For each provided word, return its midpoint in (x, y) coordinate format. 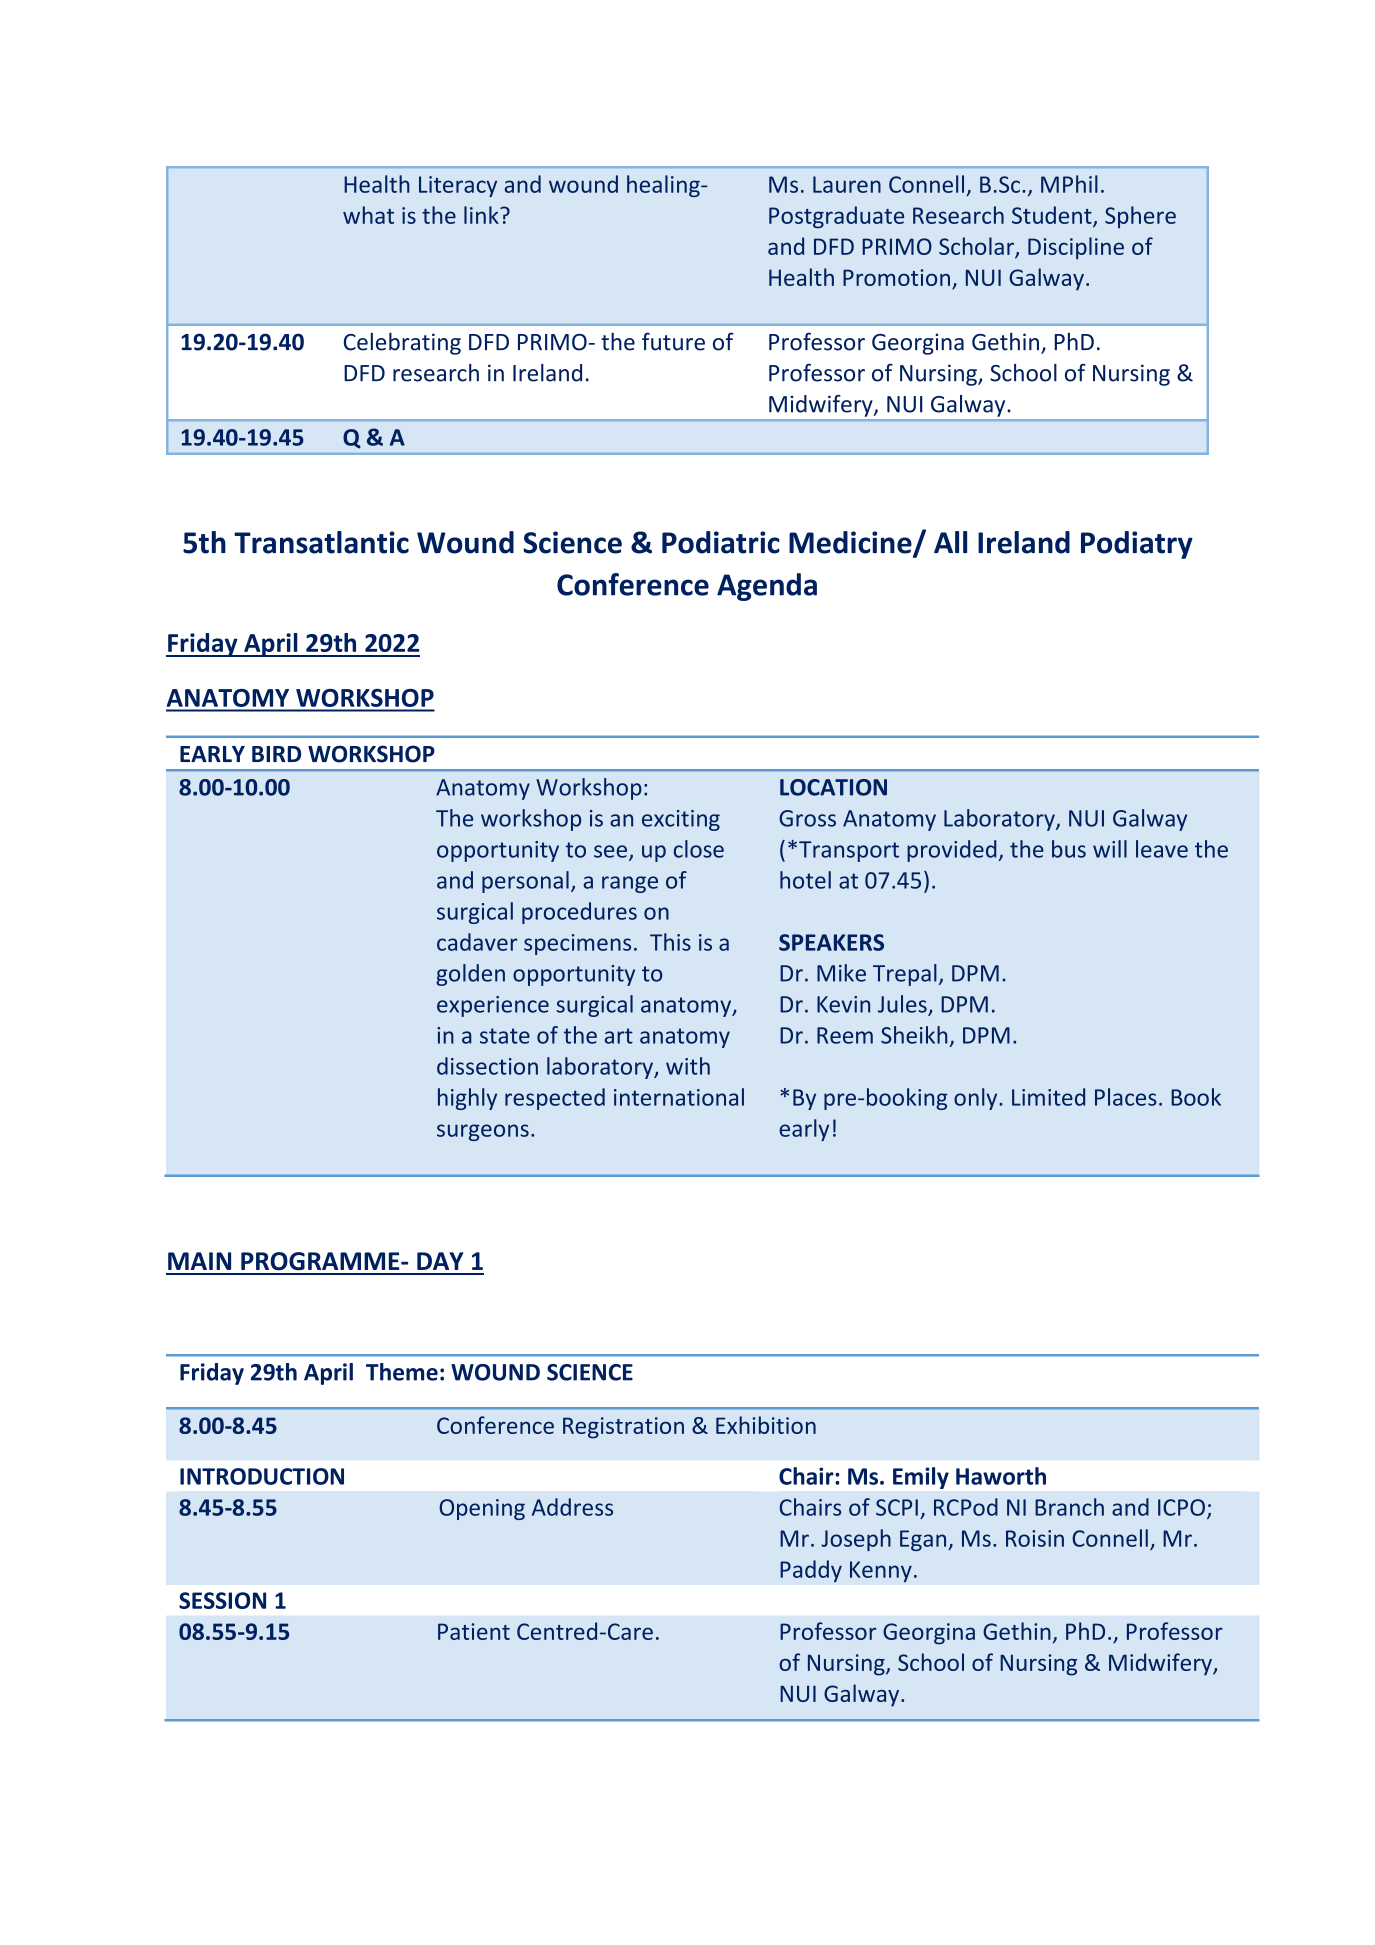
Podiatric (721, 542)
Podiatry (1137, 545)
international (679, 1097)
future (673, 341)
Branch (1069, 1507)
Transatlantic (321, 542)
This (670, 942)
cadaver (477, 942)
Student (1053, 216)
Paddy (811, 1571)
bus (1069, 849)
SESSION (222, 1600)
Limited (1048, 1097)
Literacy (458, 186)
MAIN (199, 1261)
